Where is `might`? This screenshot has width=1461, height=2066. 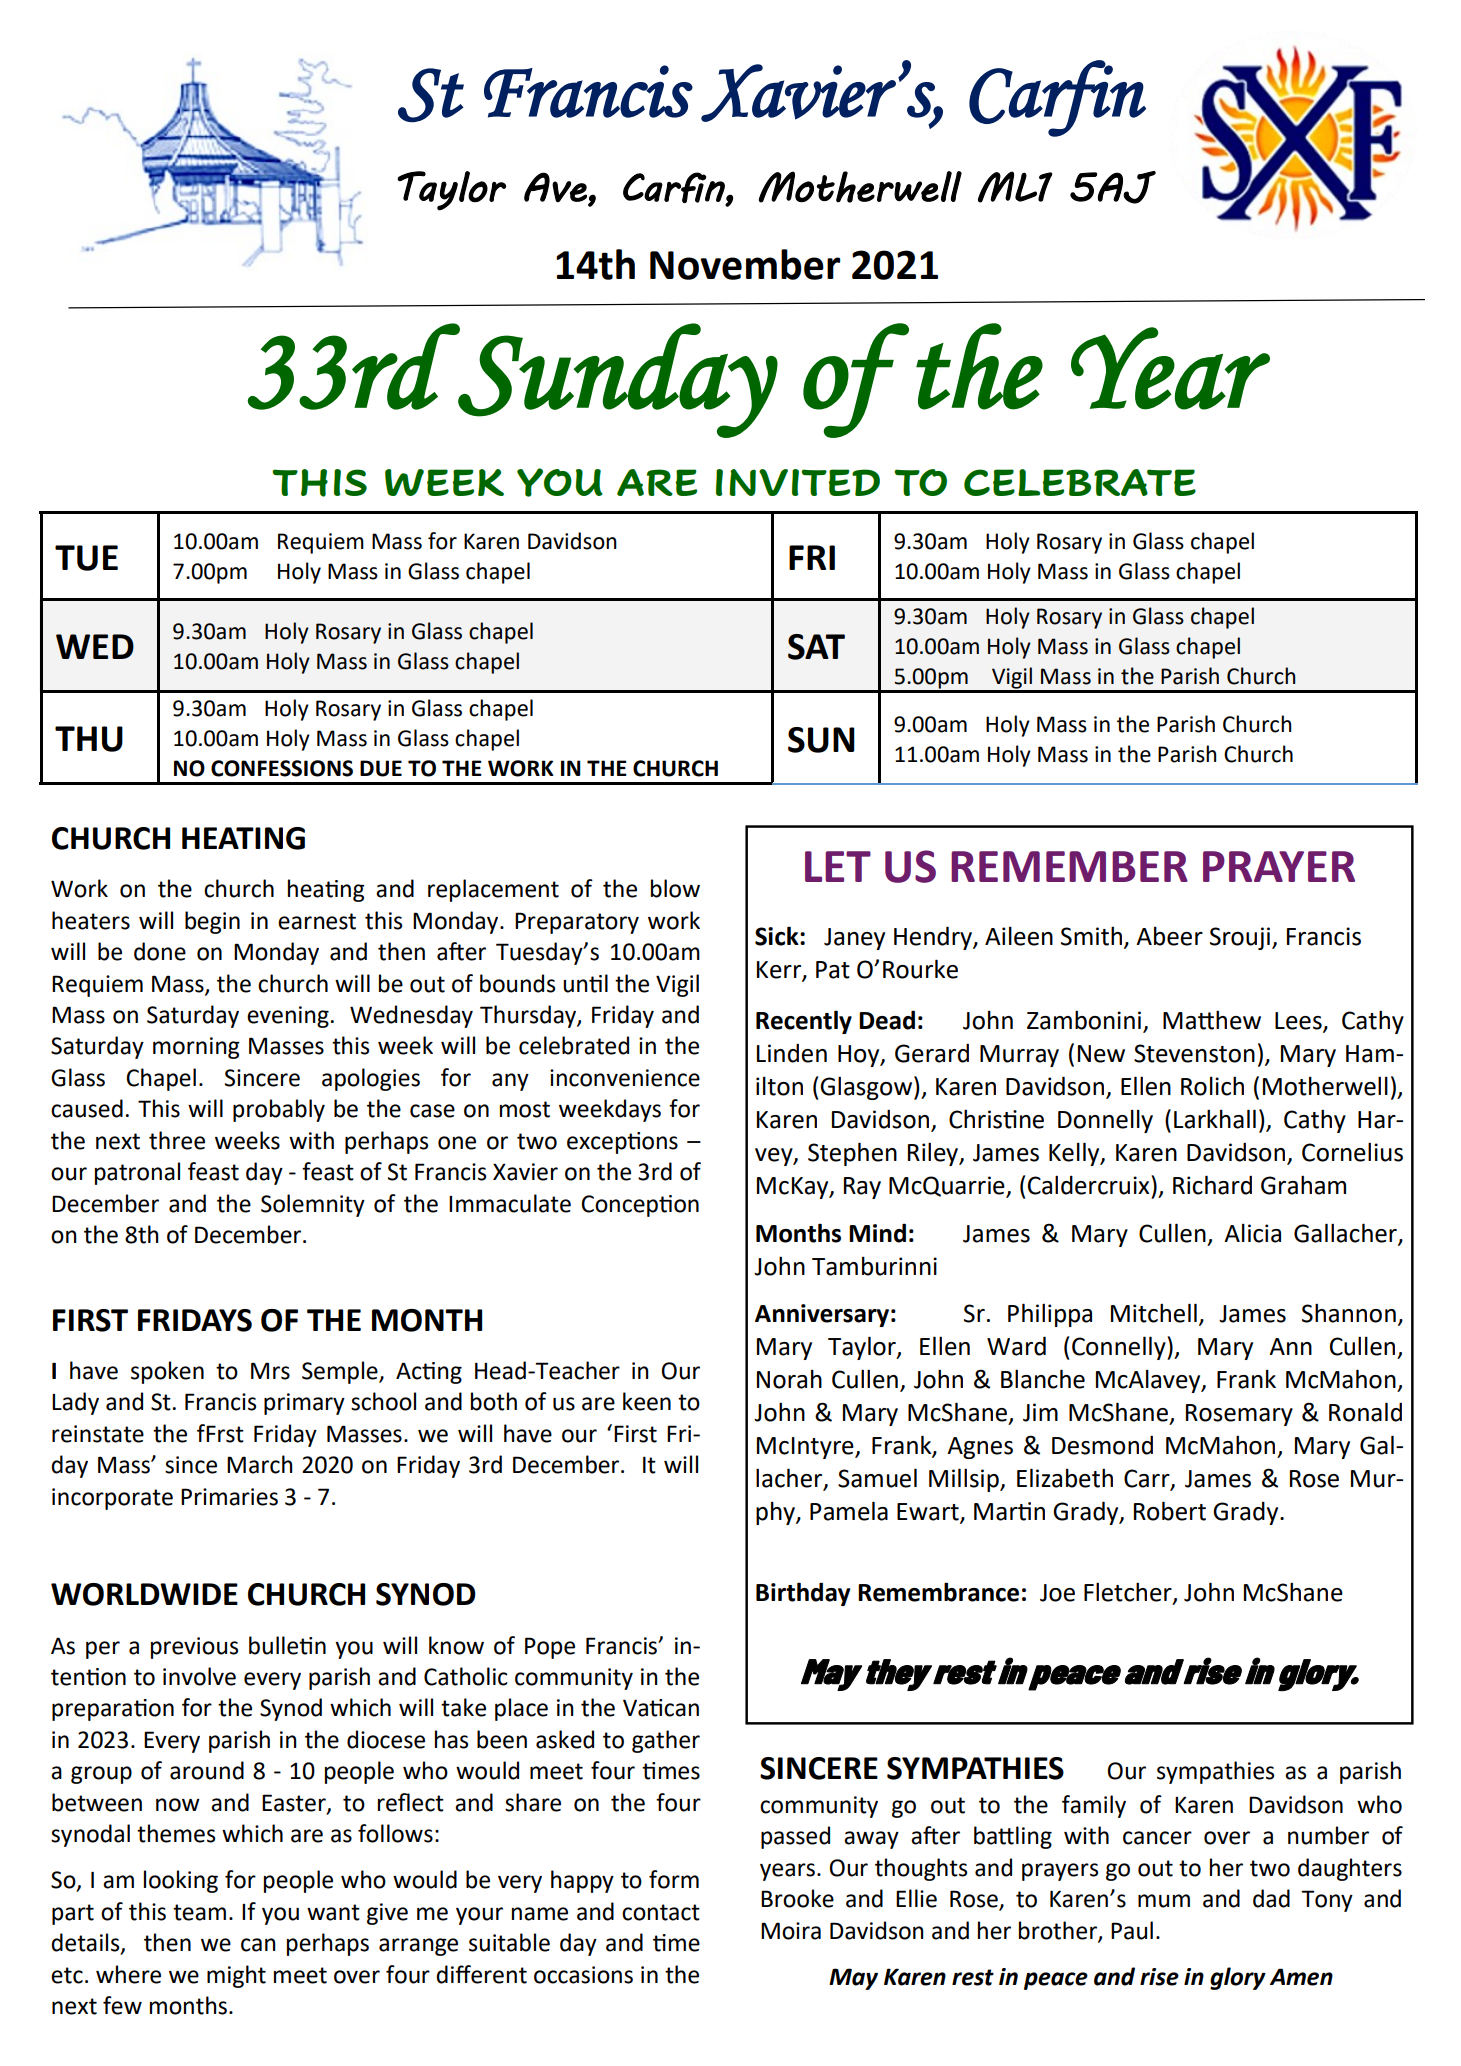
might is located at coordinates (236, 1976).
